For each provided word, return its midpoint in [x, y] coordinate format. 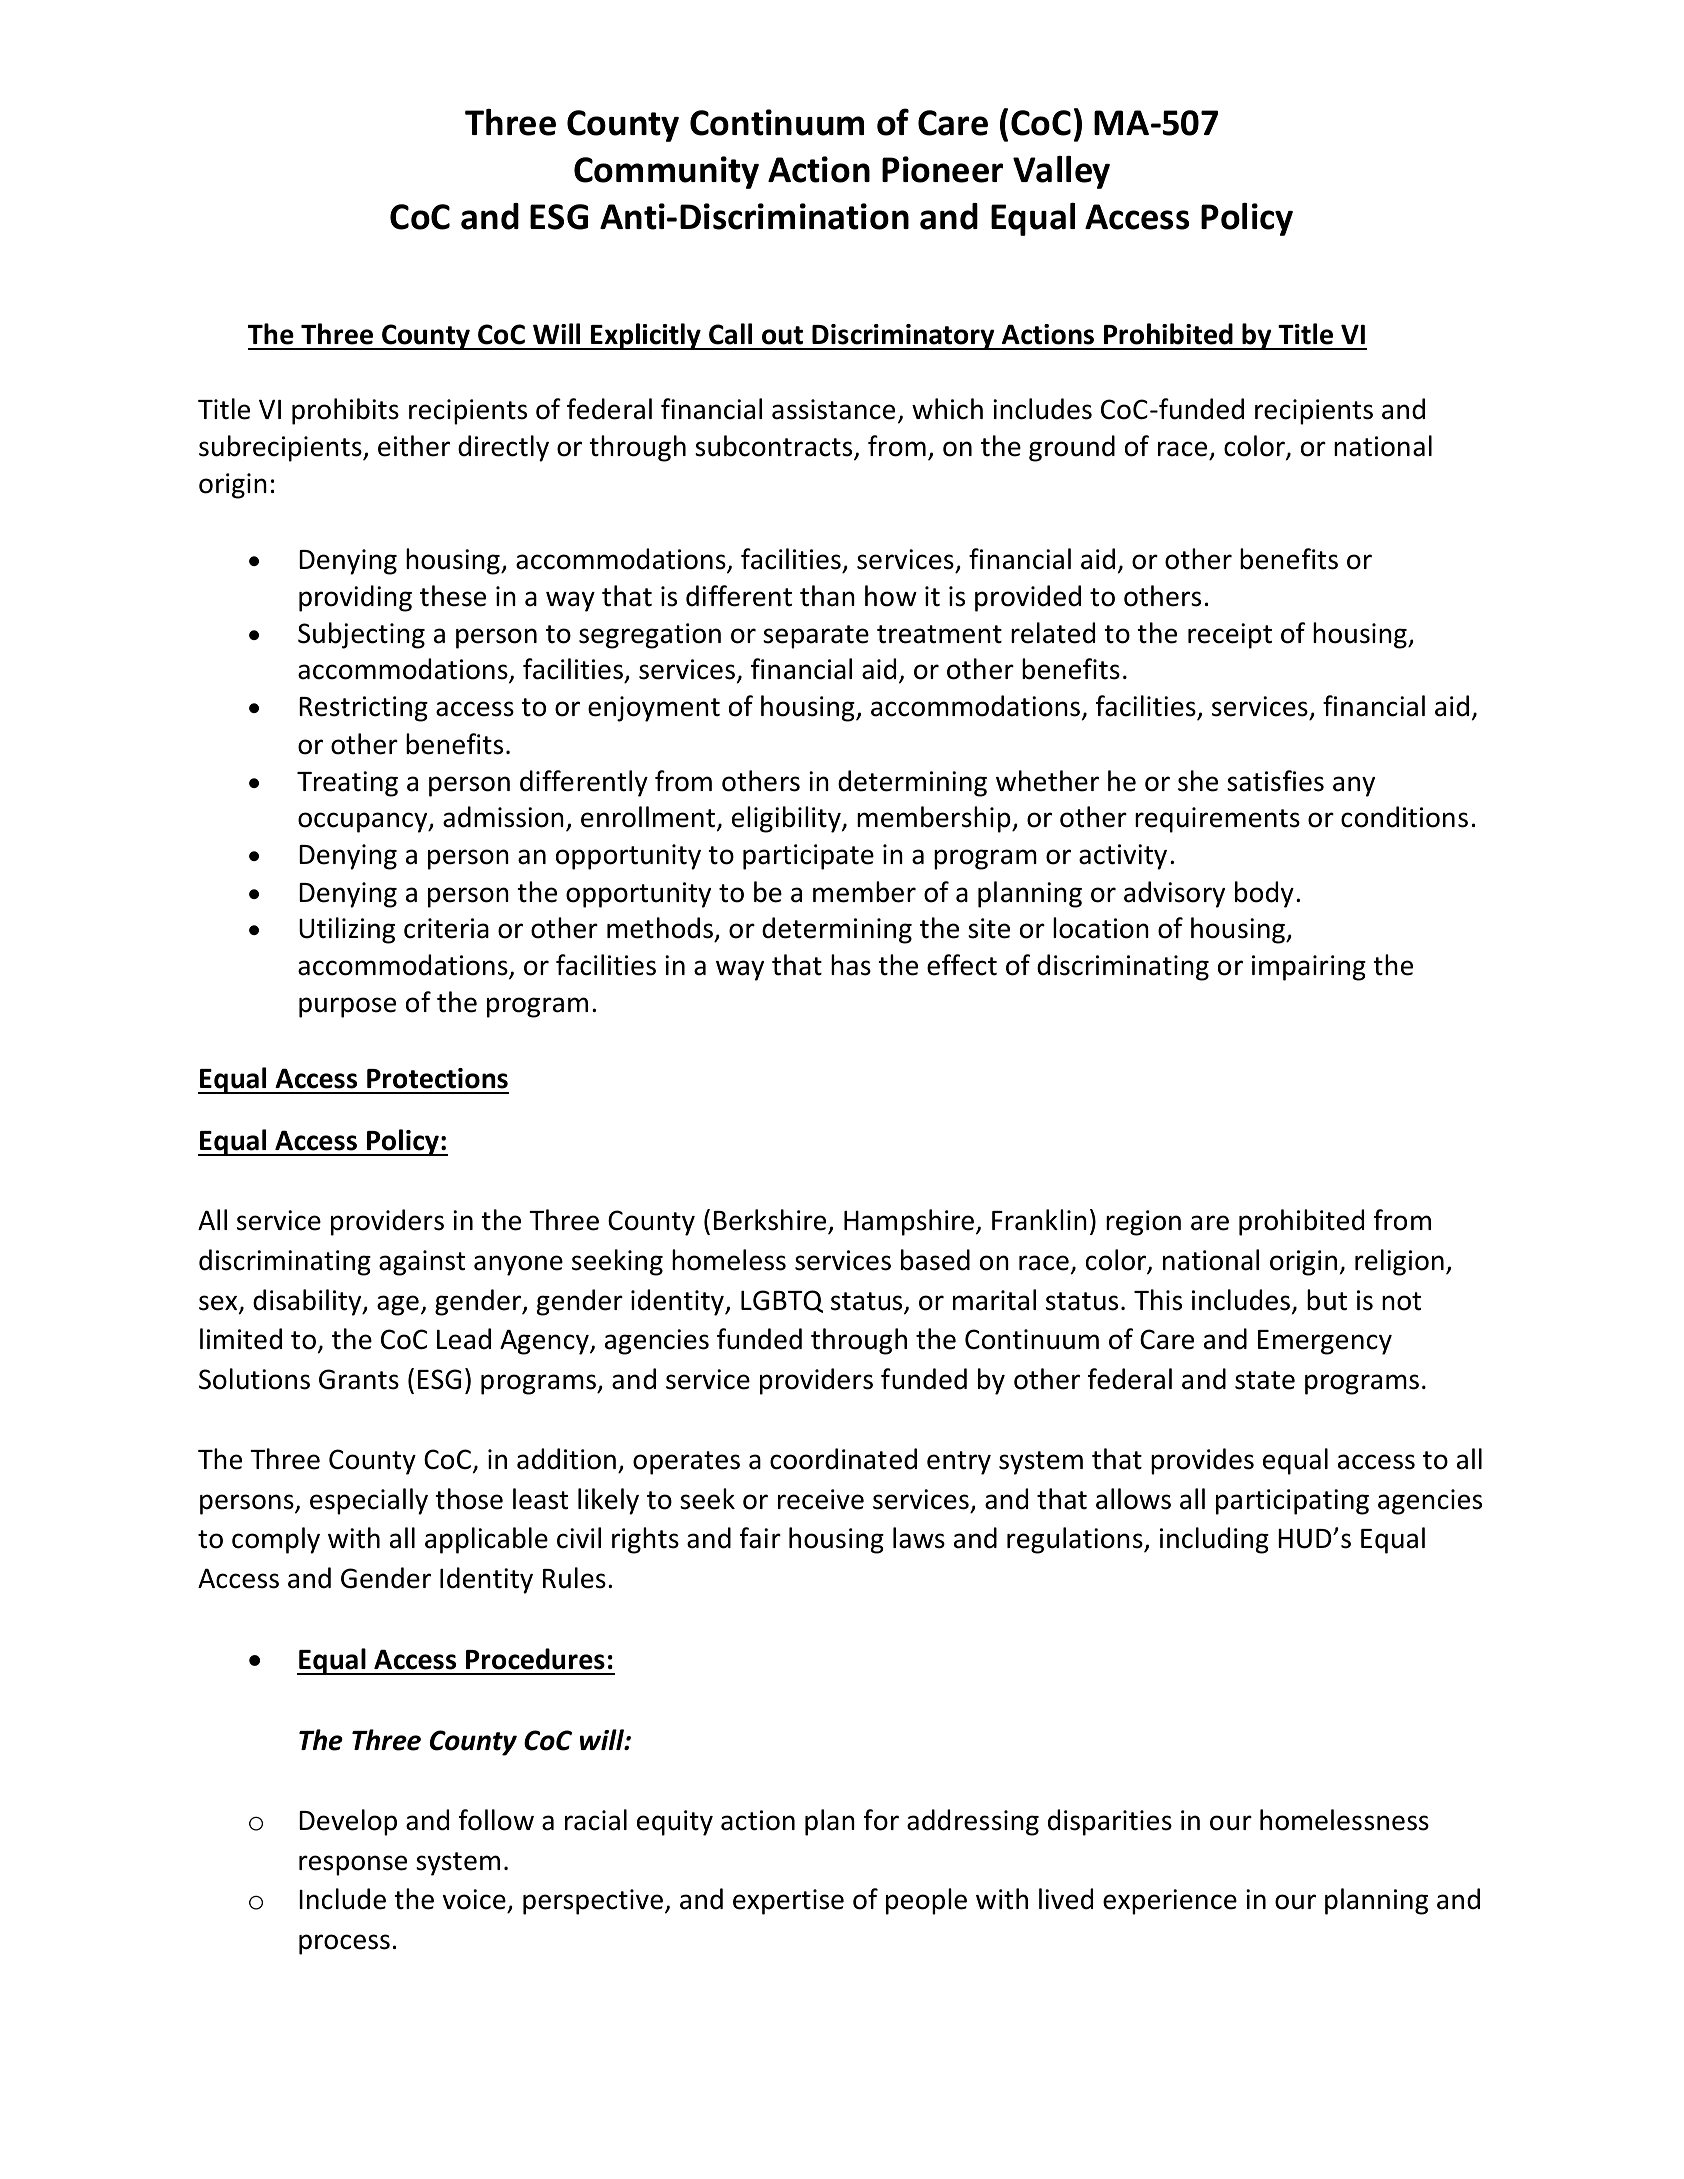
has [851, 965]
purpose [347, 1007]
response [353, 1865]
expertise [788, 1902]
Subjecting [361, 635]
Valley [1061, 172]
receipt [1230, 636]
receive [821, 1499]
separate [816, 637]
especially [369, 1501]
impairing [1309, 968]
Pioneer [942, 169]
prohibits [345, 411]
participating [1292, 1502]
